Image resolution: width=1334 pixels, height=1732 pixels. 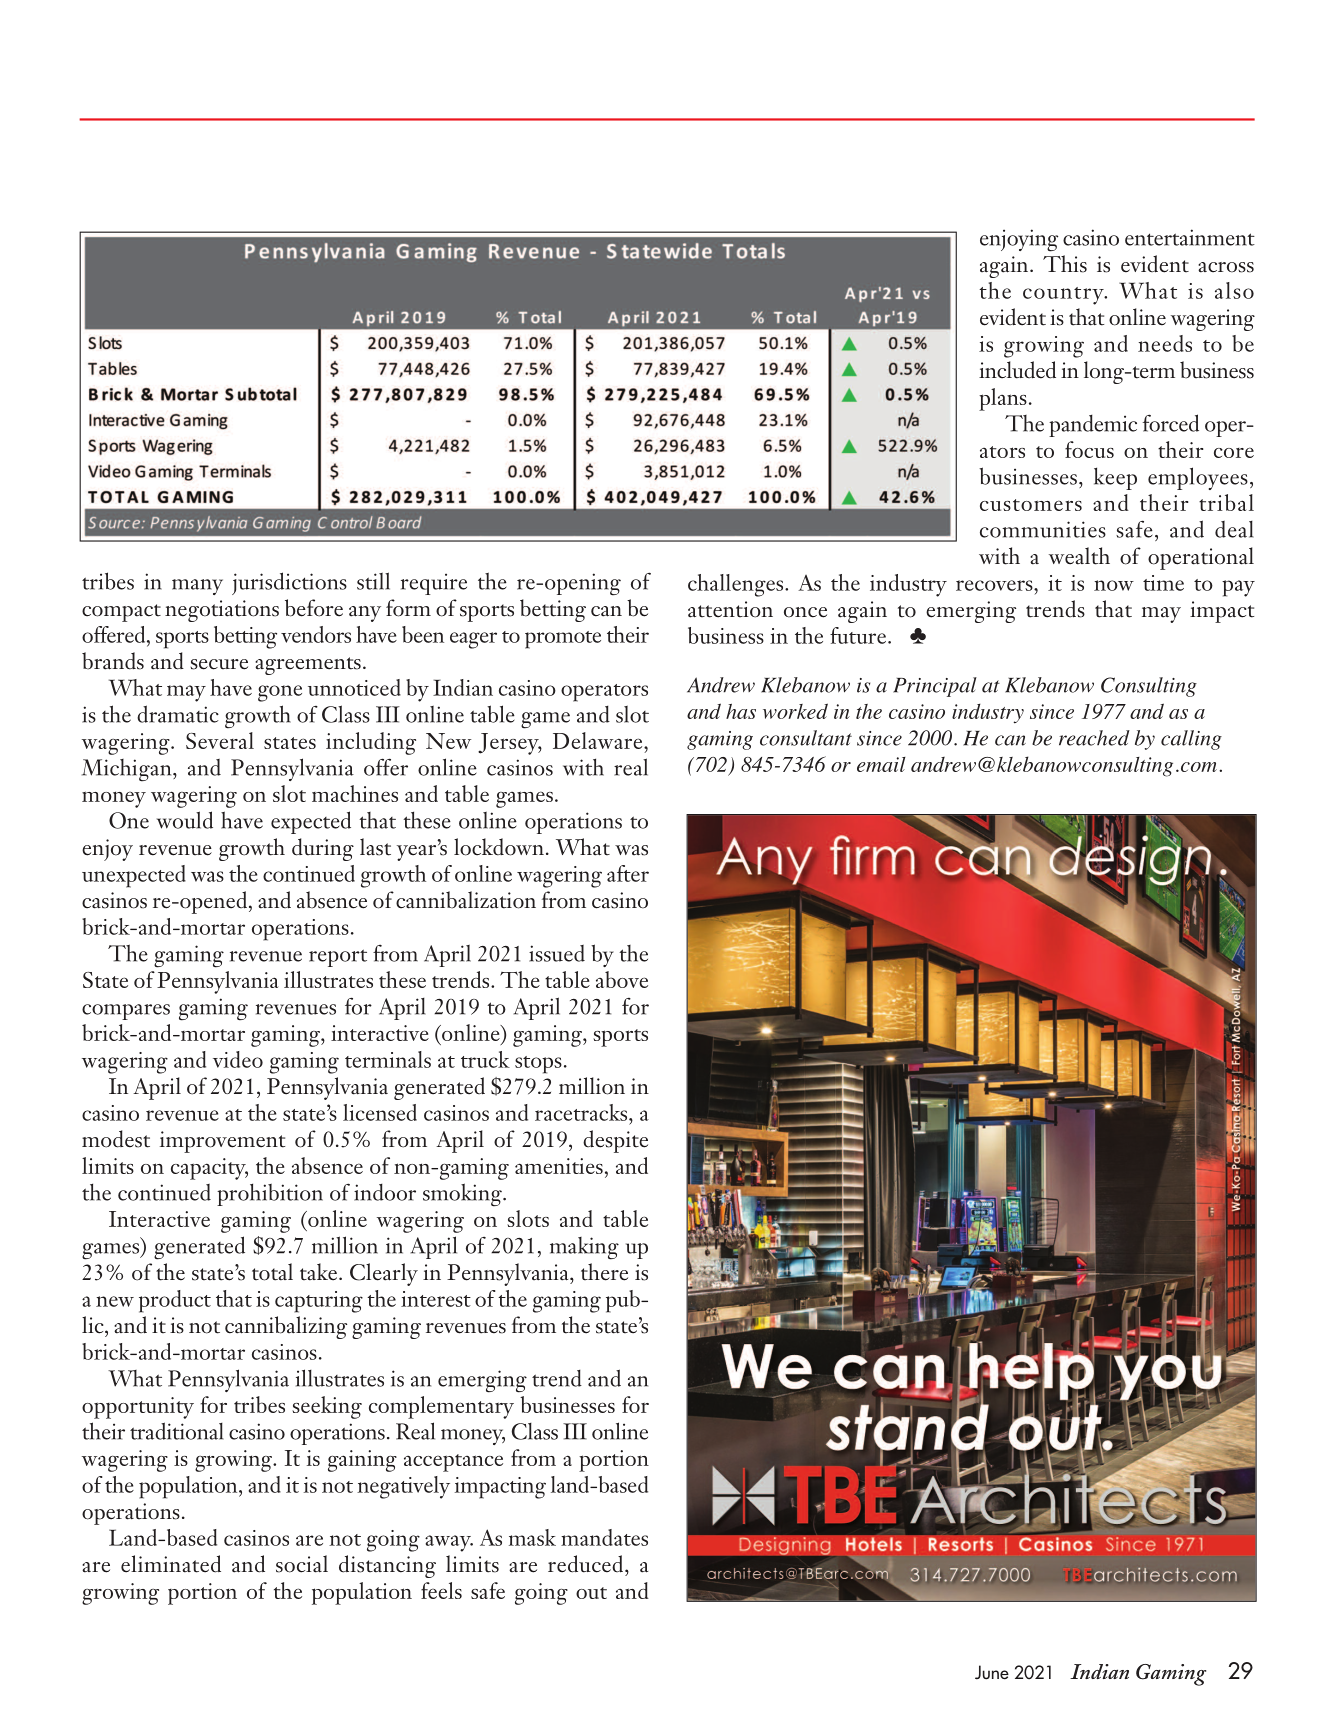 What do you see at coordinates (591, 1593) in the page?
I see `out` at bounding box center [591, 1593].
